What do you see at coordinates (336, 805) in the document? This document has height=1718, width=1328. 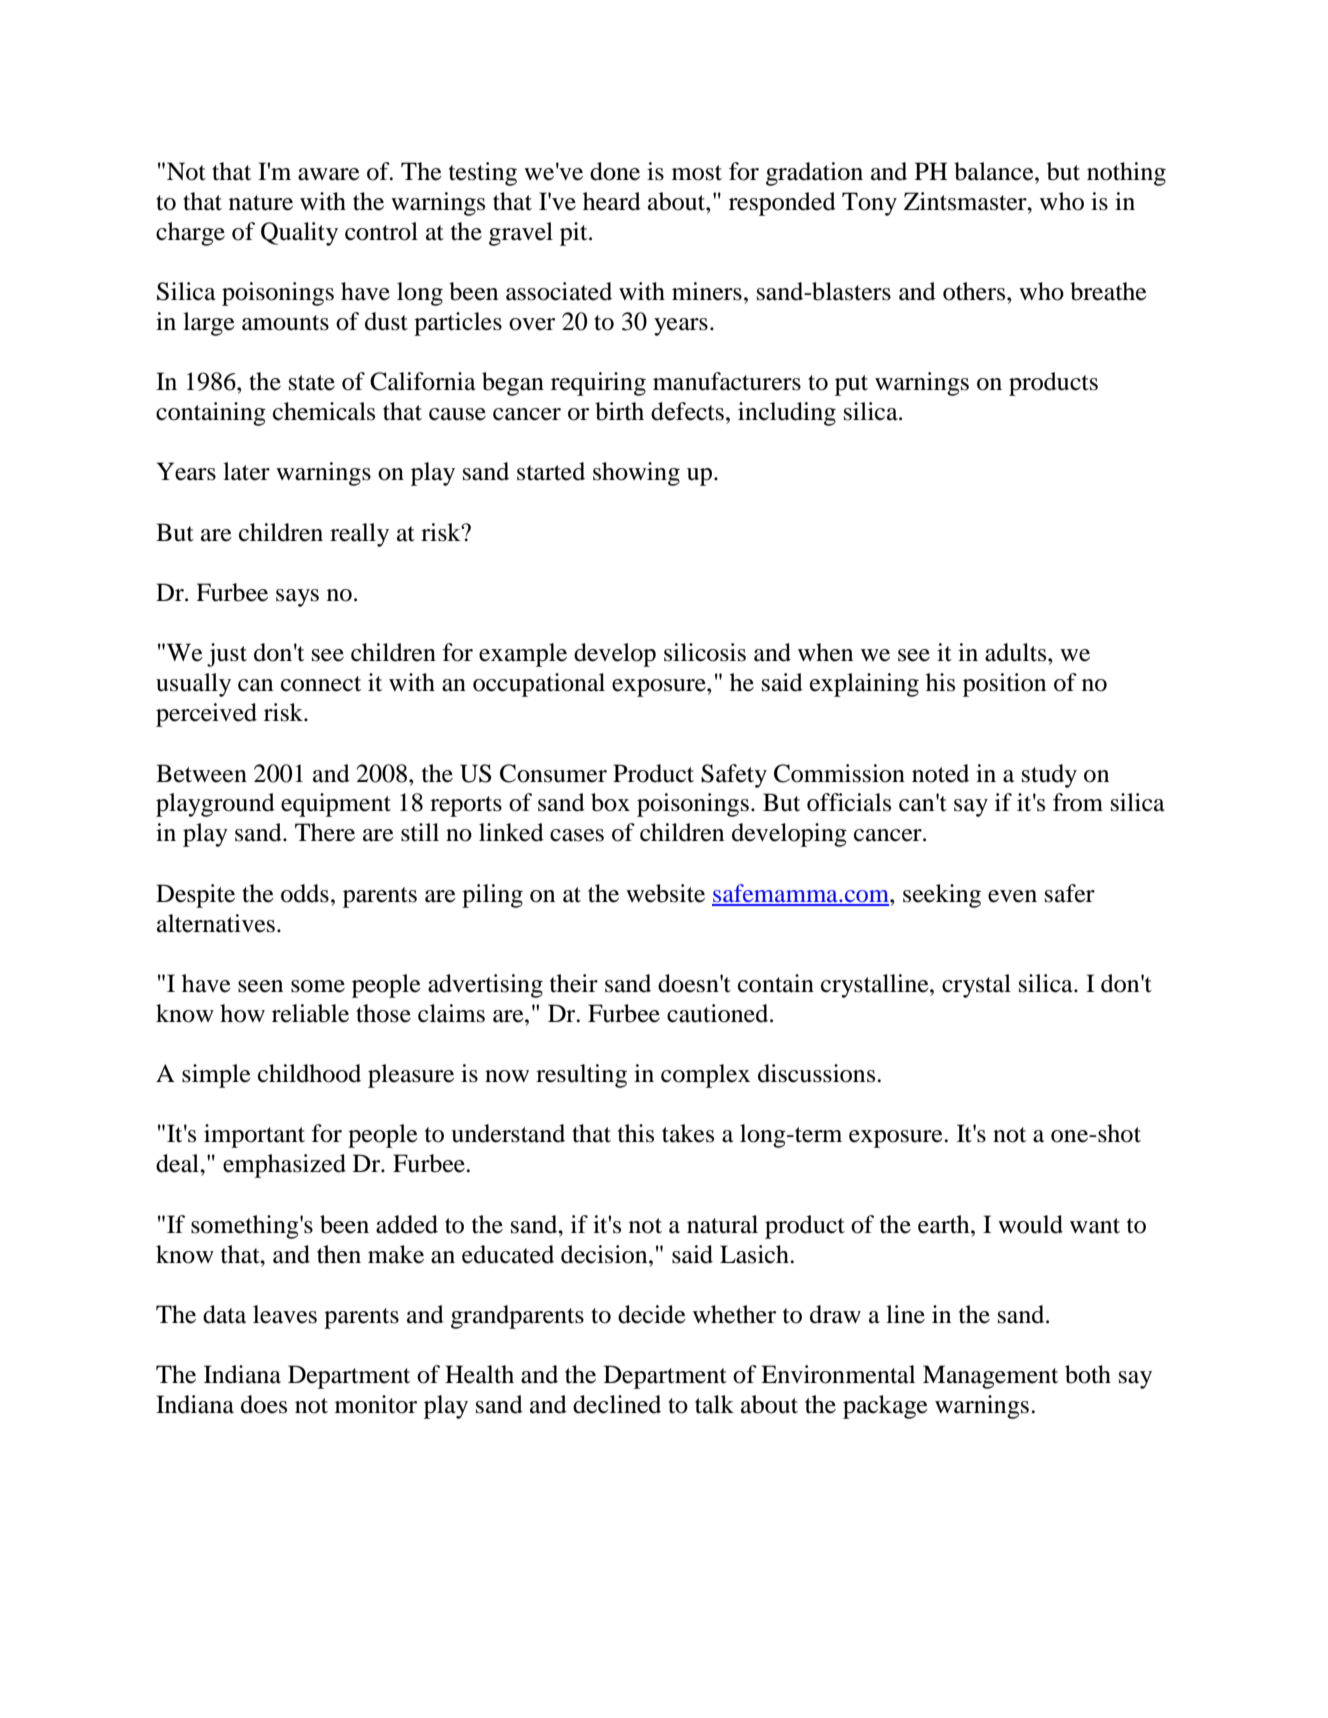 I see `equipment` at bounding box center [336, 805].
